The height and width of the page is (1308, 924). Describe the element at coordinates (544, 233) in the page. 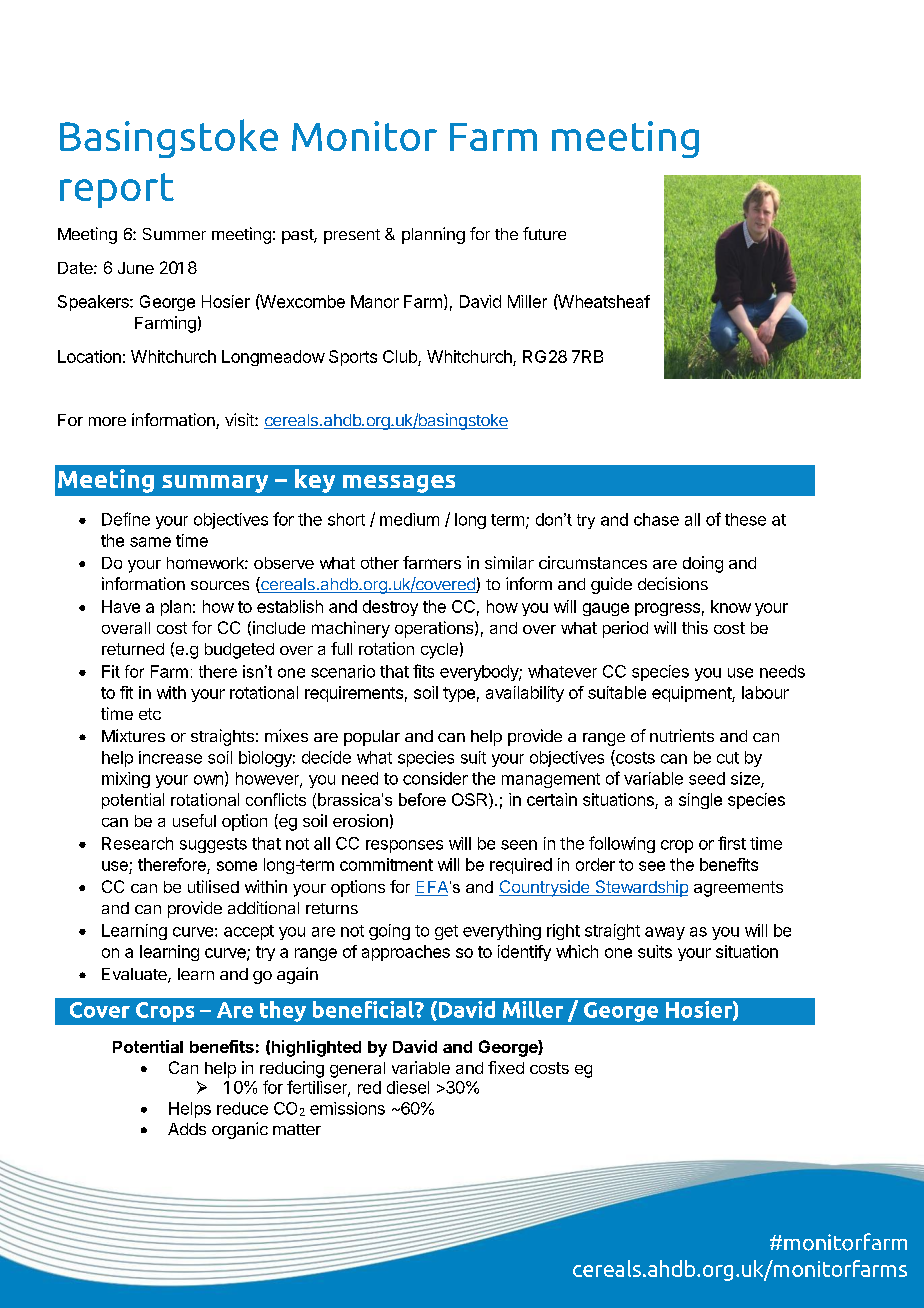

I see `future` at that location.
